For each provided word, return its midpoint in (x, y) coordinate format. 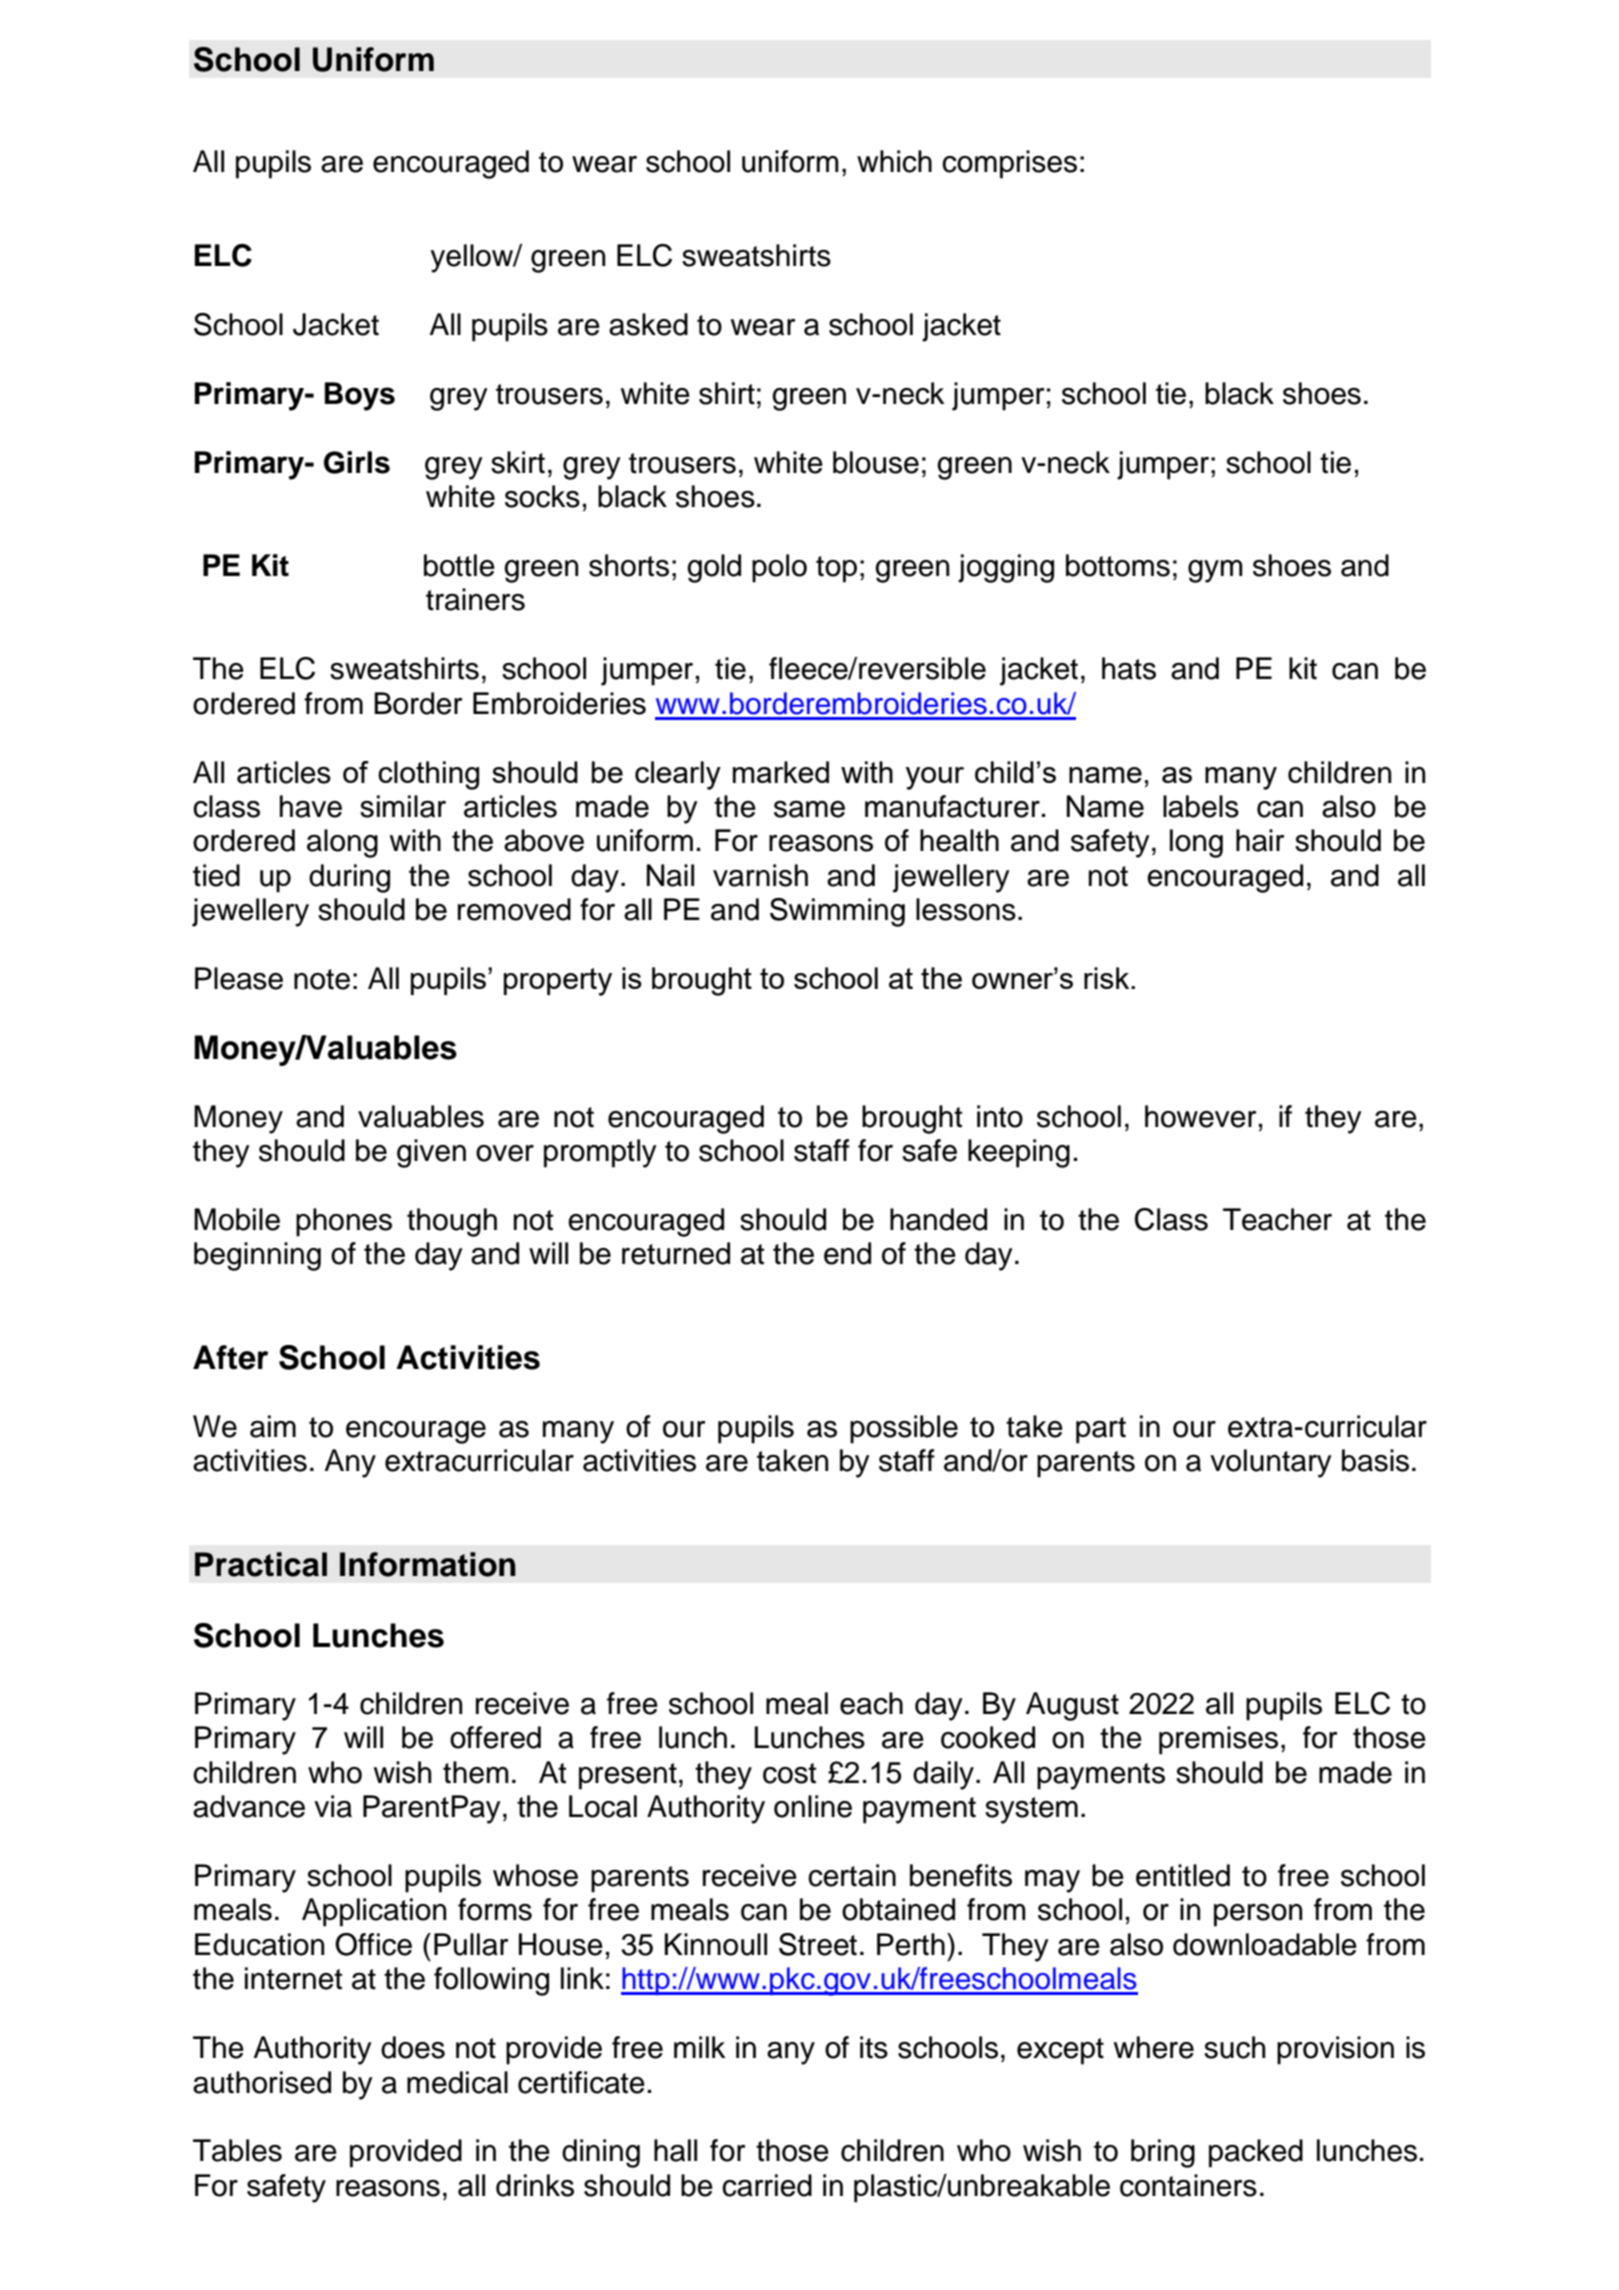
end (847, 1253)
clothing (428, 775)
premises (1218, 1740)
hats (1129, 668)
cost (789, 1773)
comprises (1009, 164)
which (894, 161)
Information (428, 1564)
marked (781, 772)
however (1200, 1116)
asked (648, 324)
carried (767, 2185)
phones (344, 1222)
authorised (262, 2082)
